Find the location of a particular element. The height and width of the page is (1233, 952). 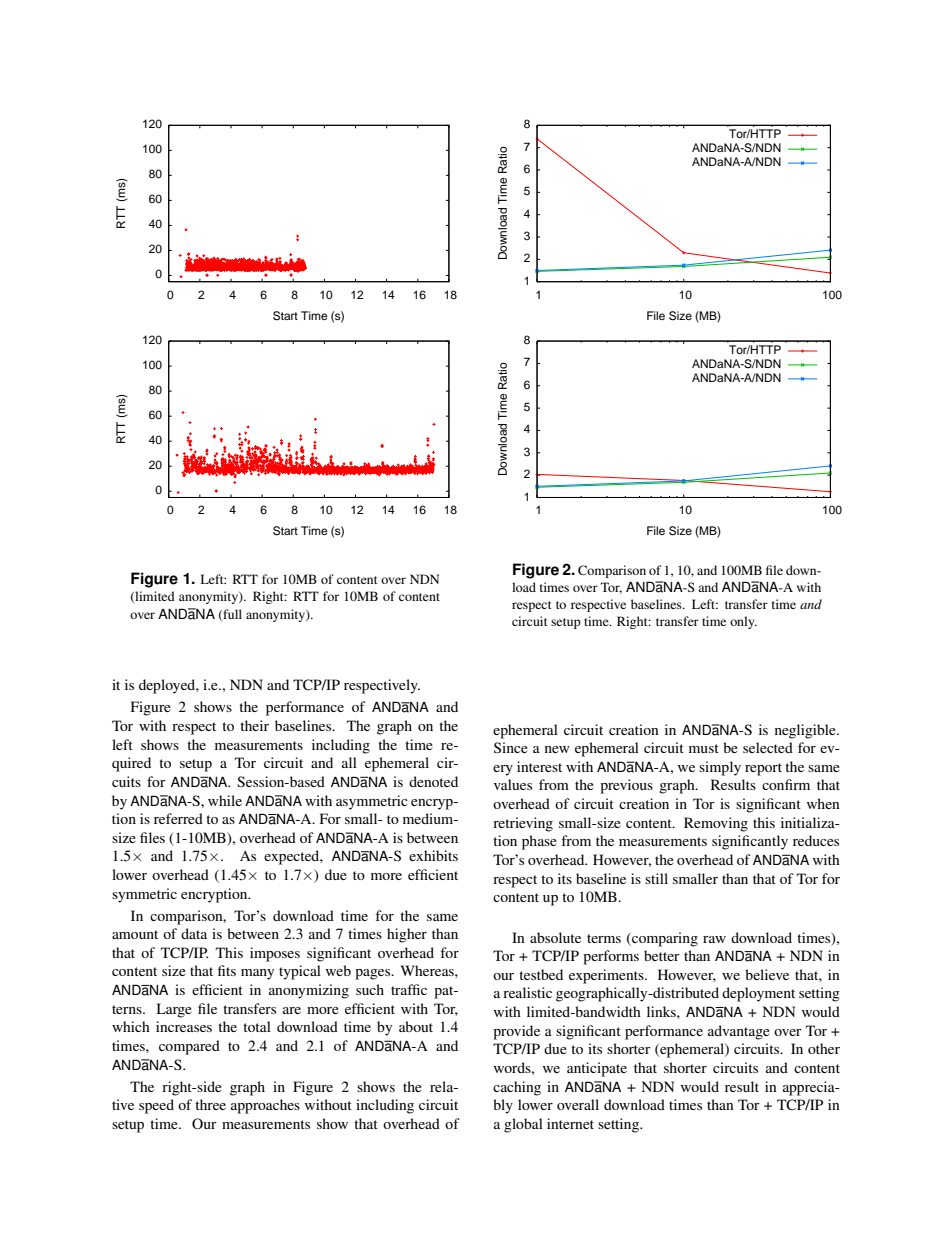

still is located at coordinates (656, 878).
